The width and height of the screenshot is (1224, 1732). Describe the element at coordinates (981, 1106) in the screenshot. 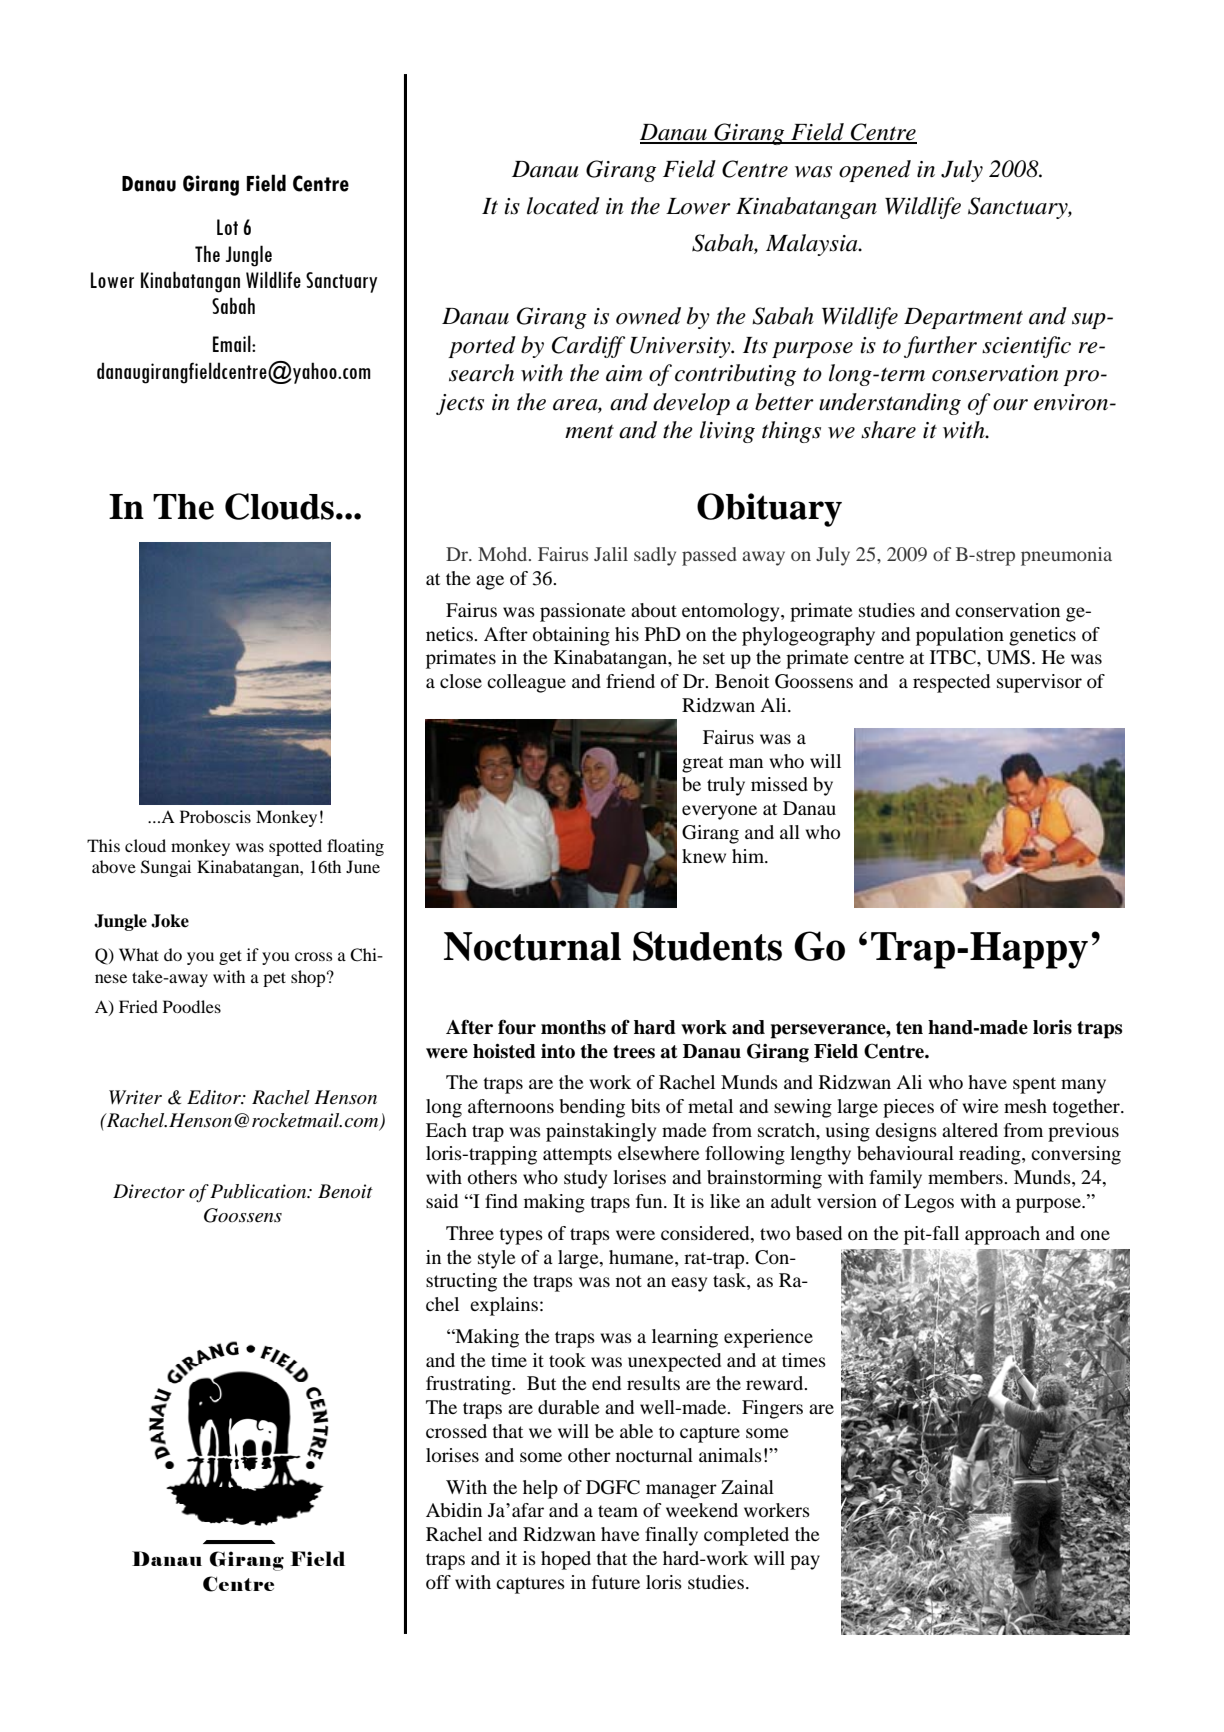

I see `wire` at that location.
